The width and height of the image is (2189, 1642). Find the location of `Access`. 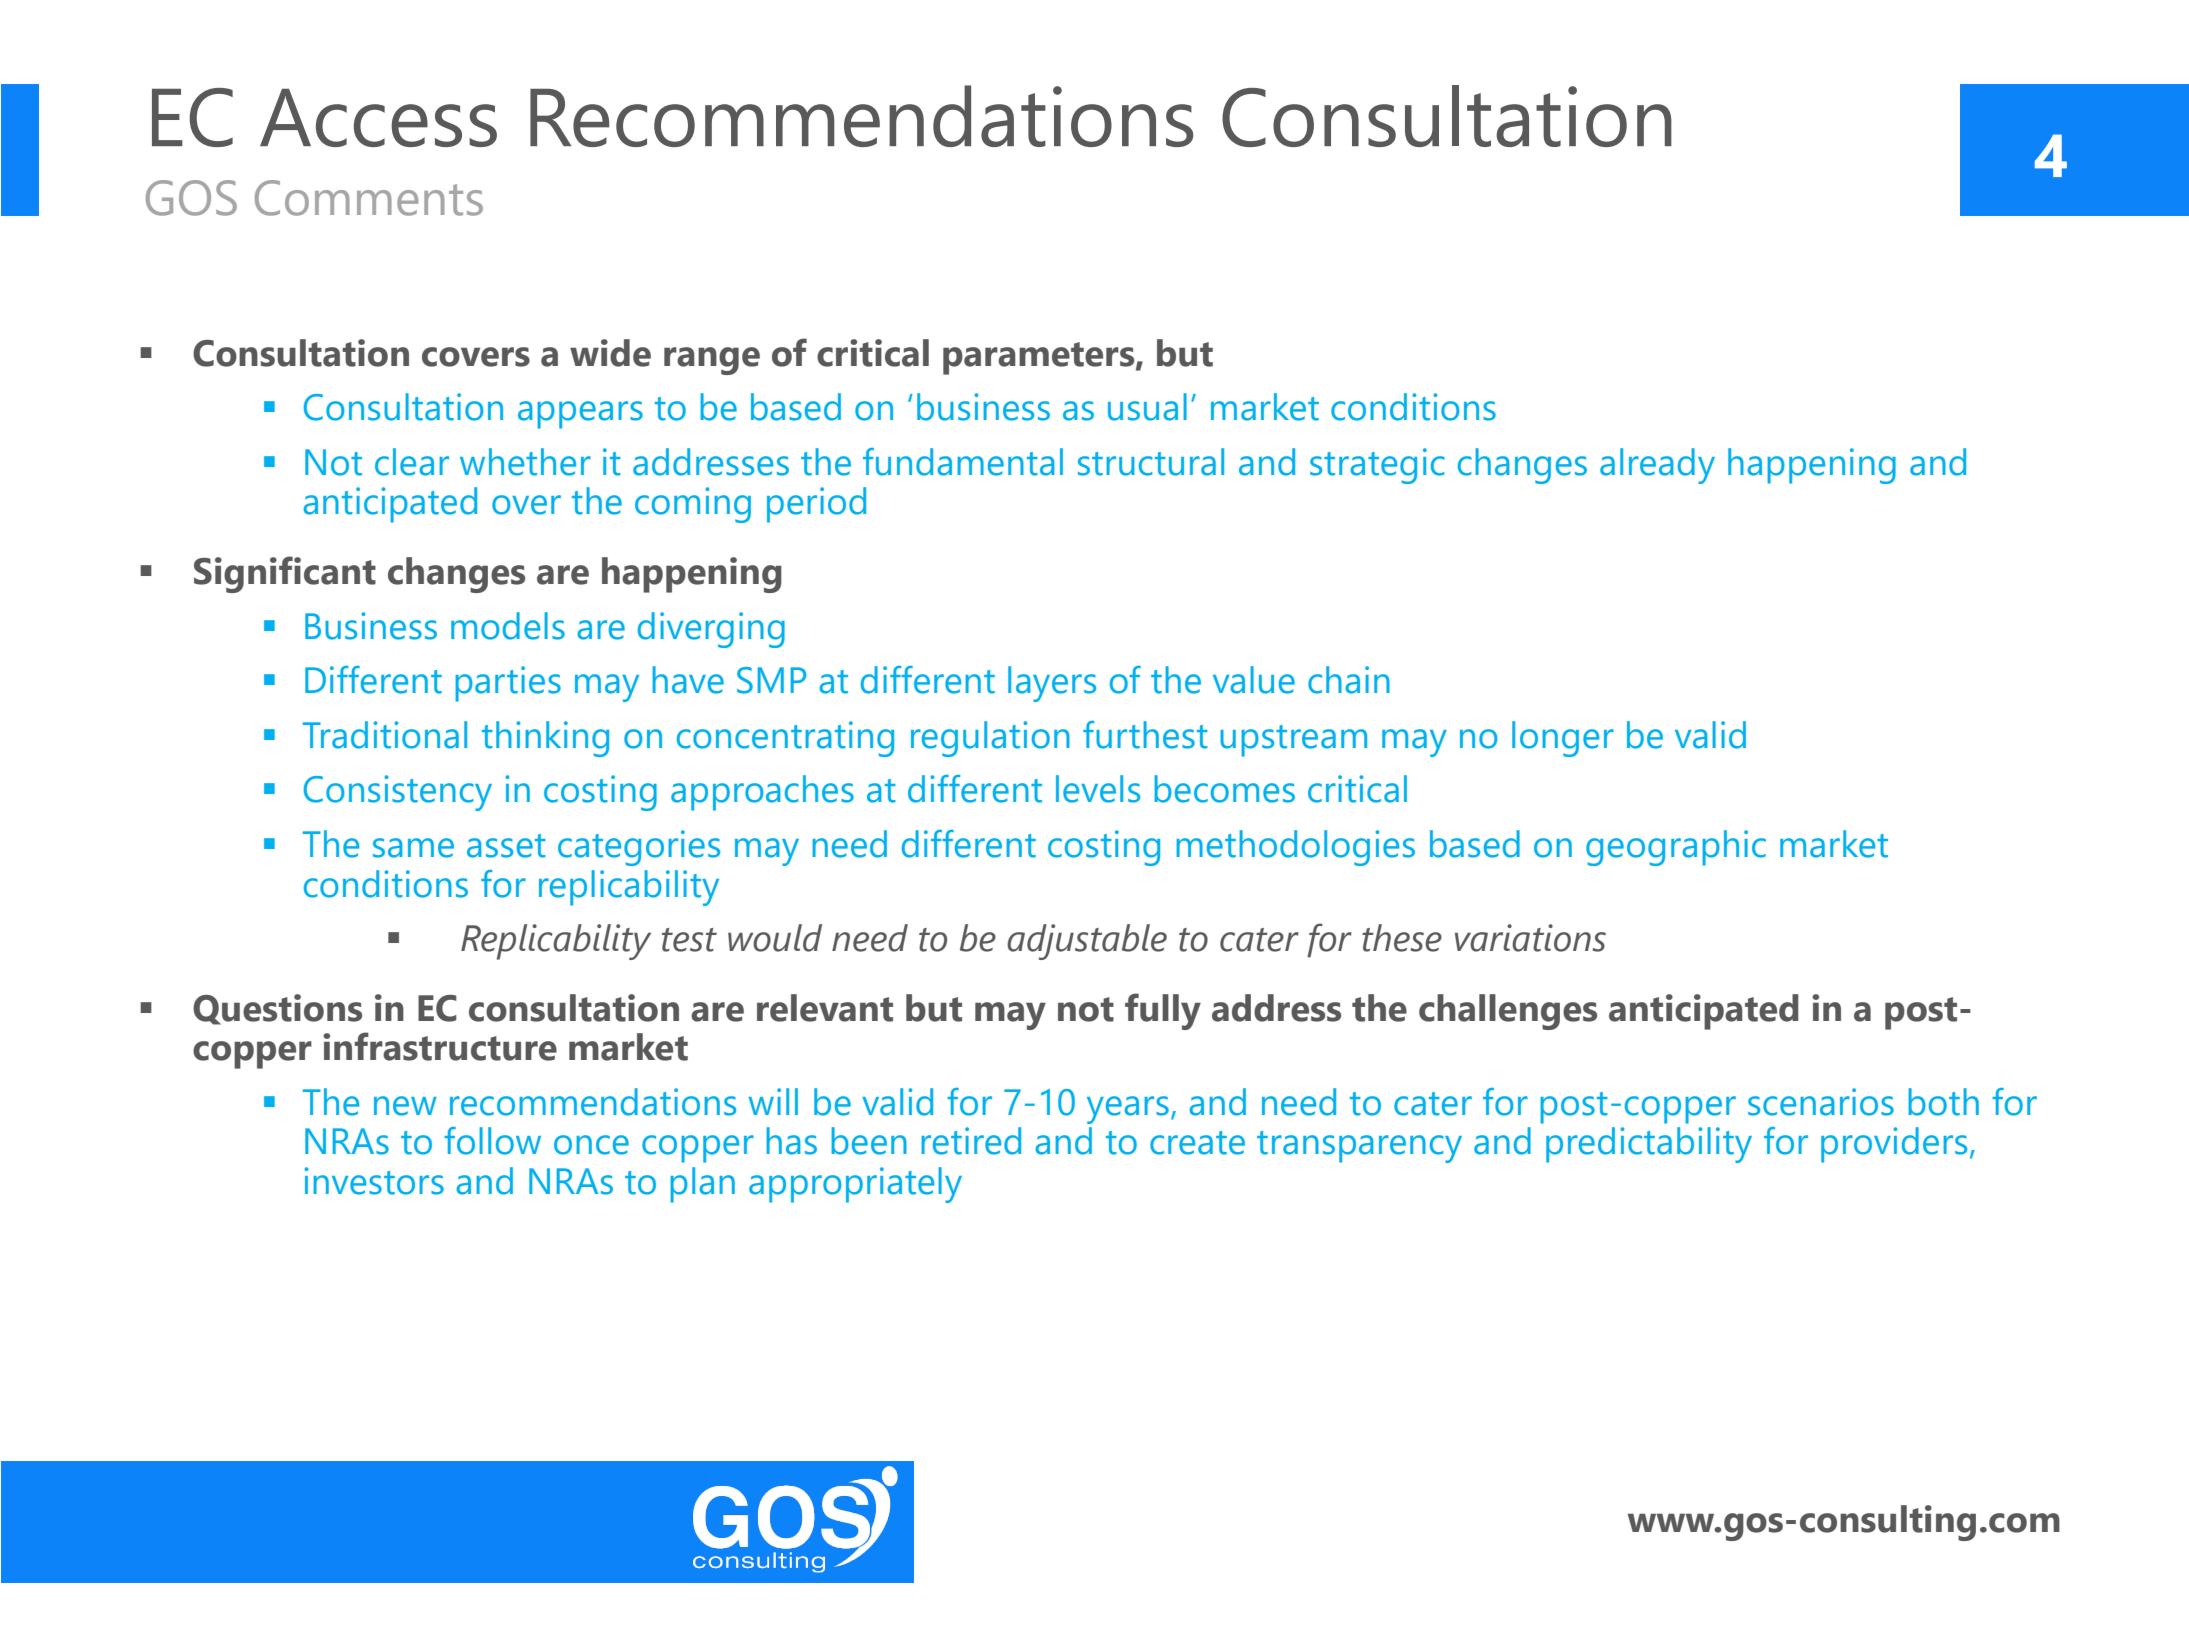

Access is located at coordinates (378, 118).
